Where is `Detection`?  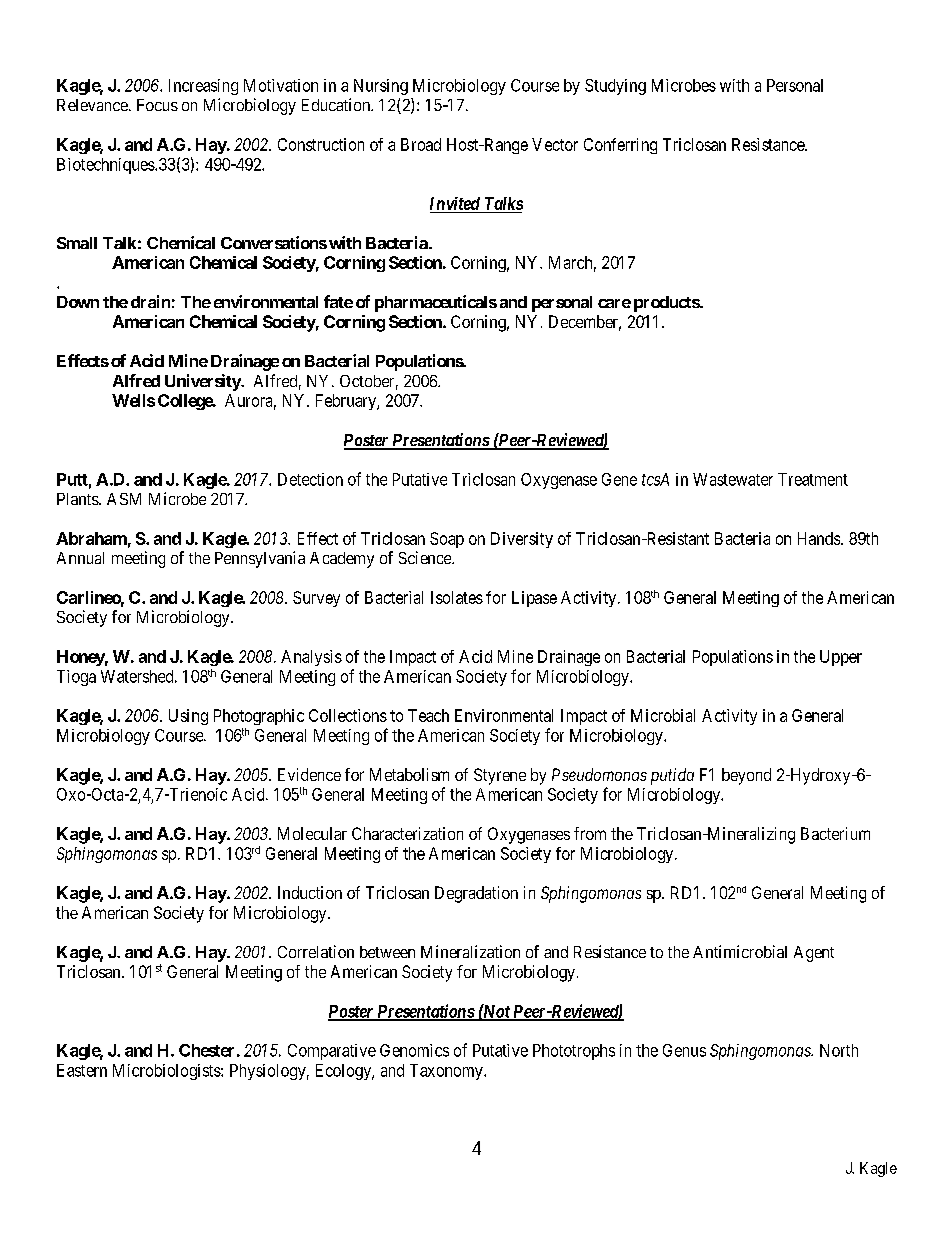 Detection is located at coordinates (310, 479).
